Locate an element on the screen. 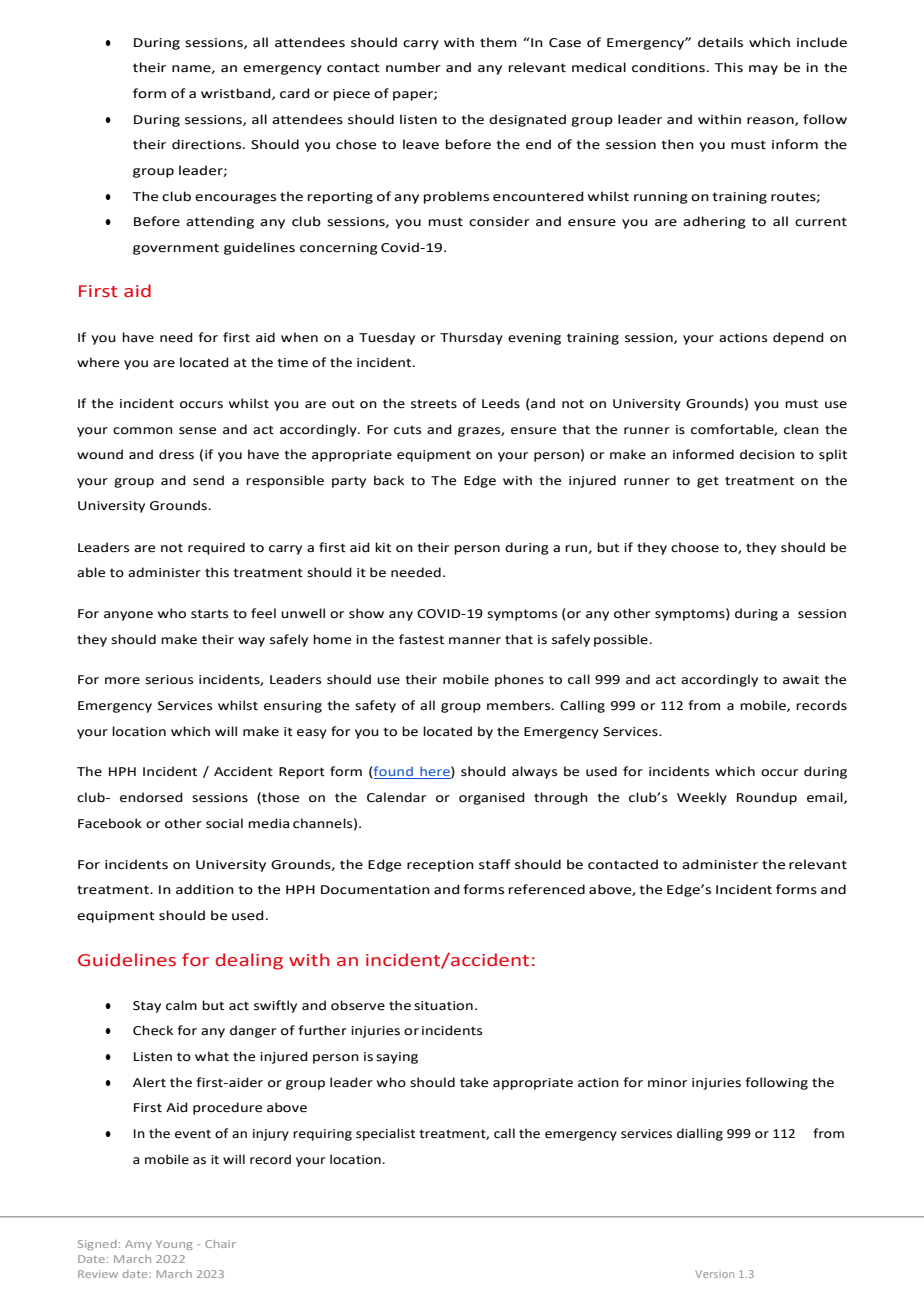 The height and width of the screenshot is (1308, 924). may is located at coordinates (763, 70).
